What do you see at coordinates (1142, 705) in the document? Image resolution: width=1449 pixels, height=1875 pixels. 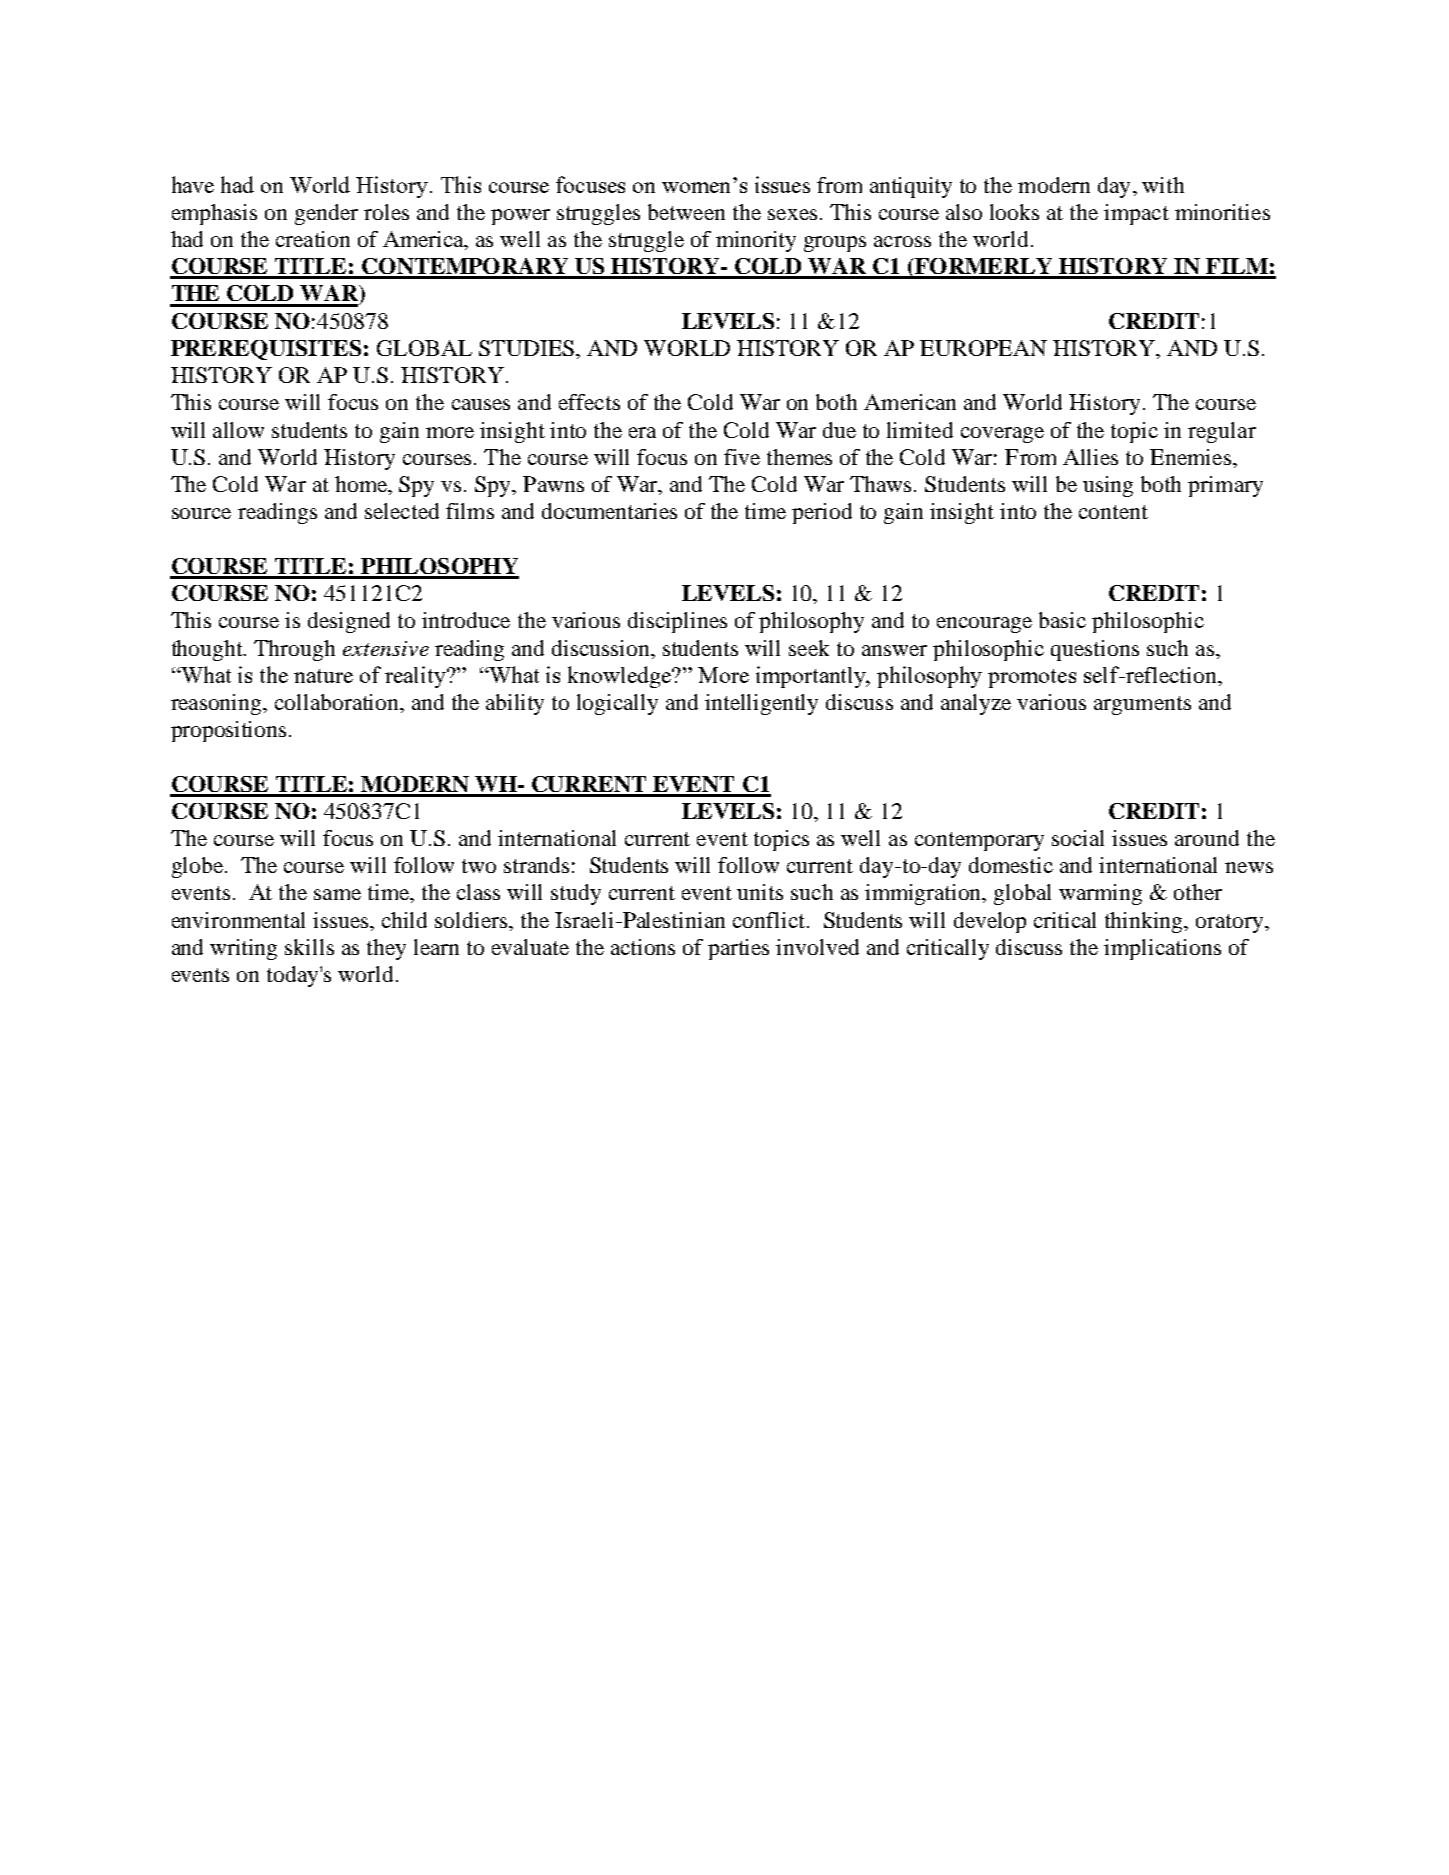 I see `arguments` at bounding box center [1142, 705].
